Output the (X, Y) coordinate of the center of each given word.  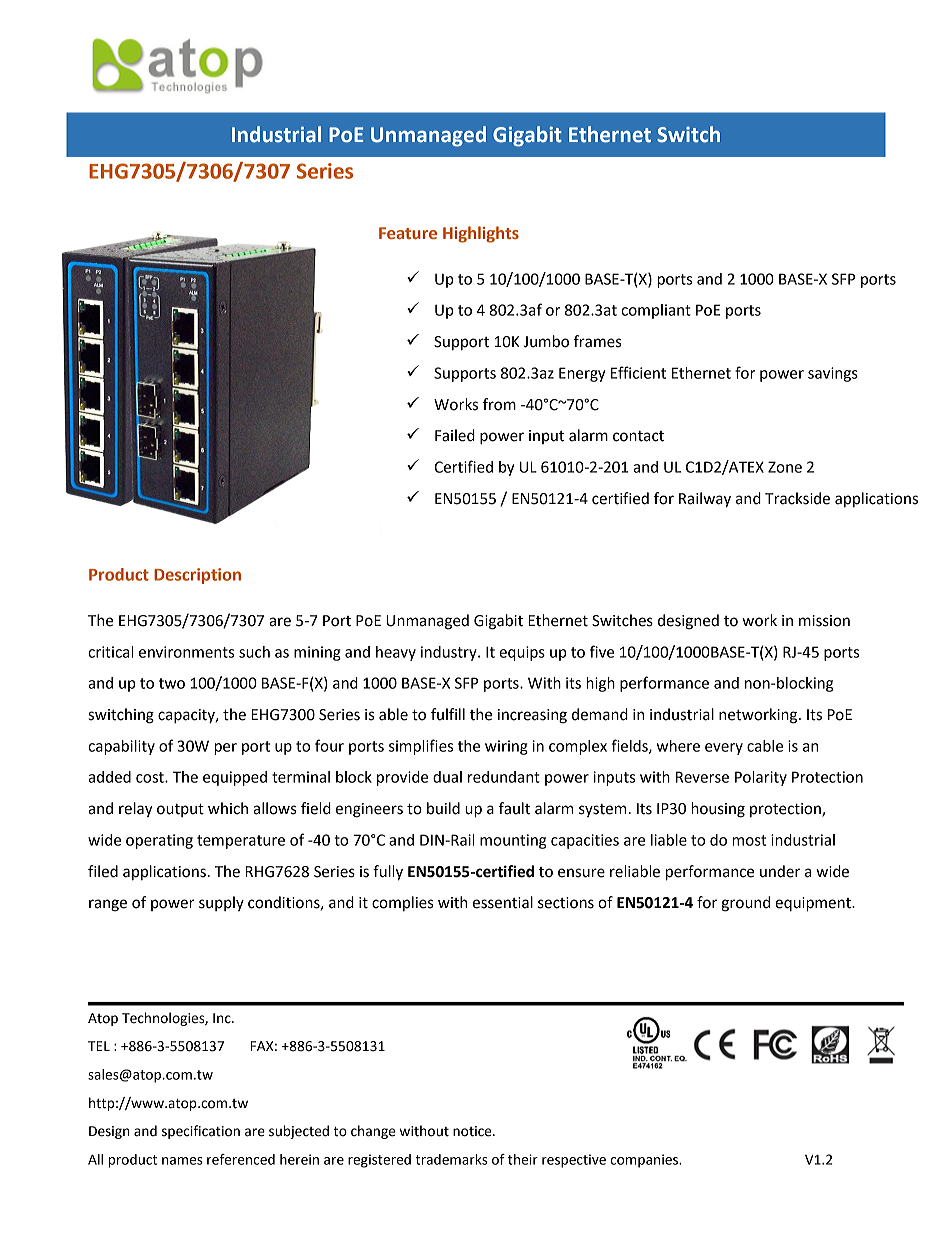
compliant (656, 311)
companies (645, 1161)
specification (201, 1132)
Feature (408, 233)
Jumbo (546, 341)
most (749, 840)
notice (473, 1131)
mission (824, 621)
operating (159, 841)
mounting (513, 841)
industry (450, 653)
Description (197, 576)
